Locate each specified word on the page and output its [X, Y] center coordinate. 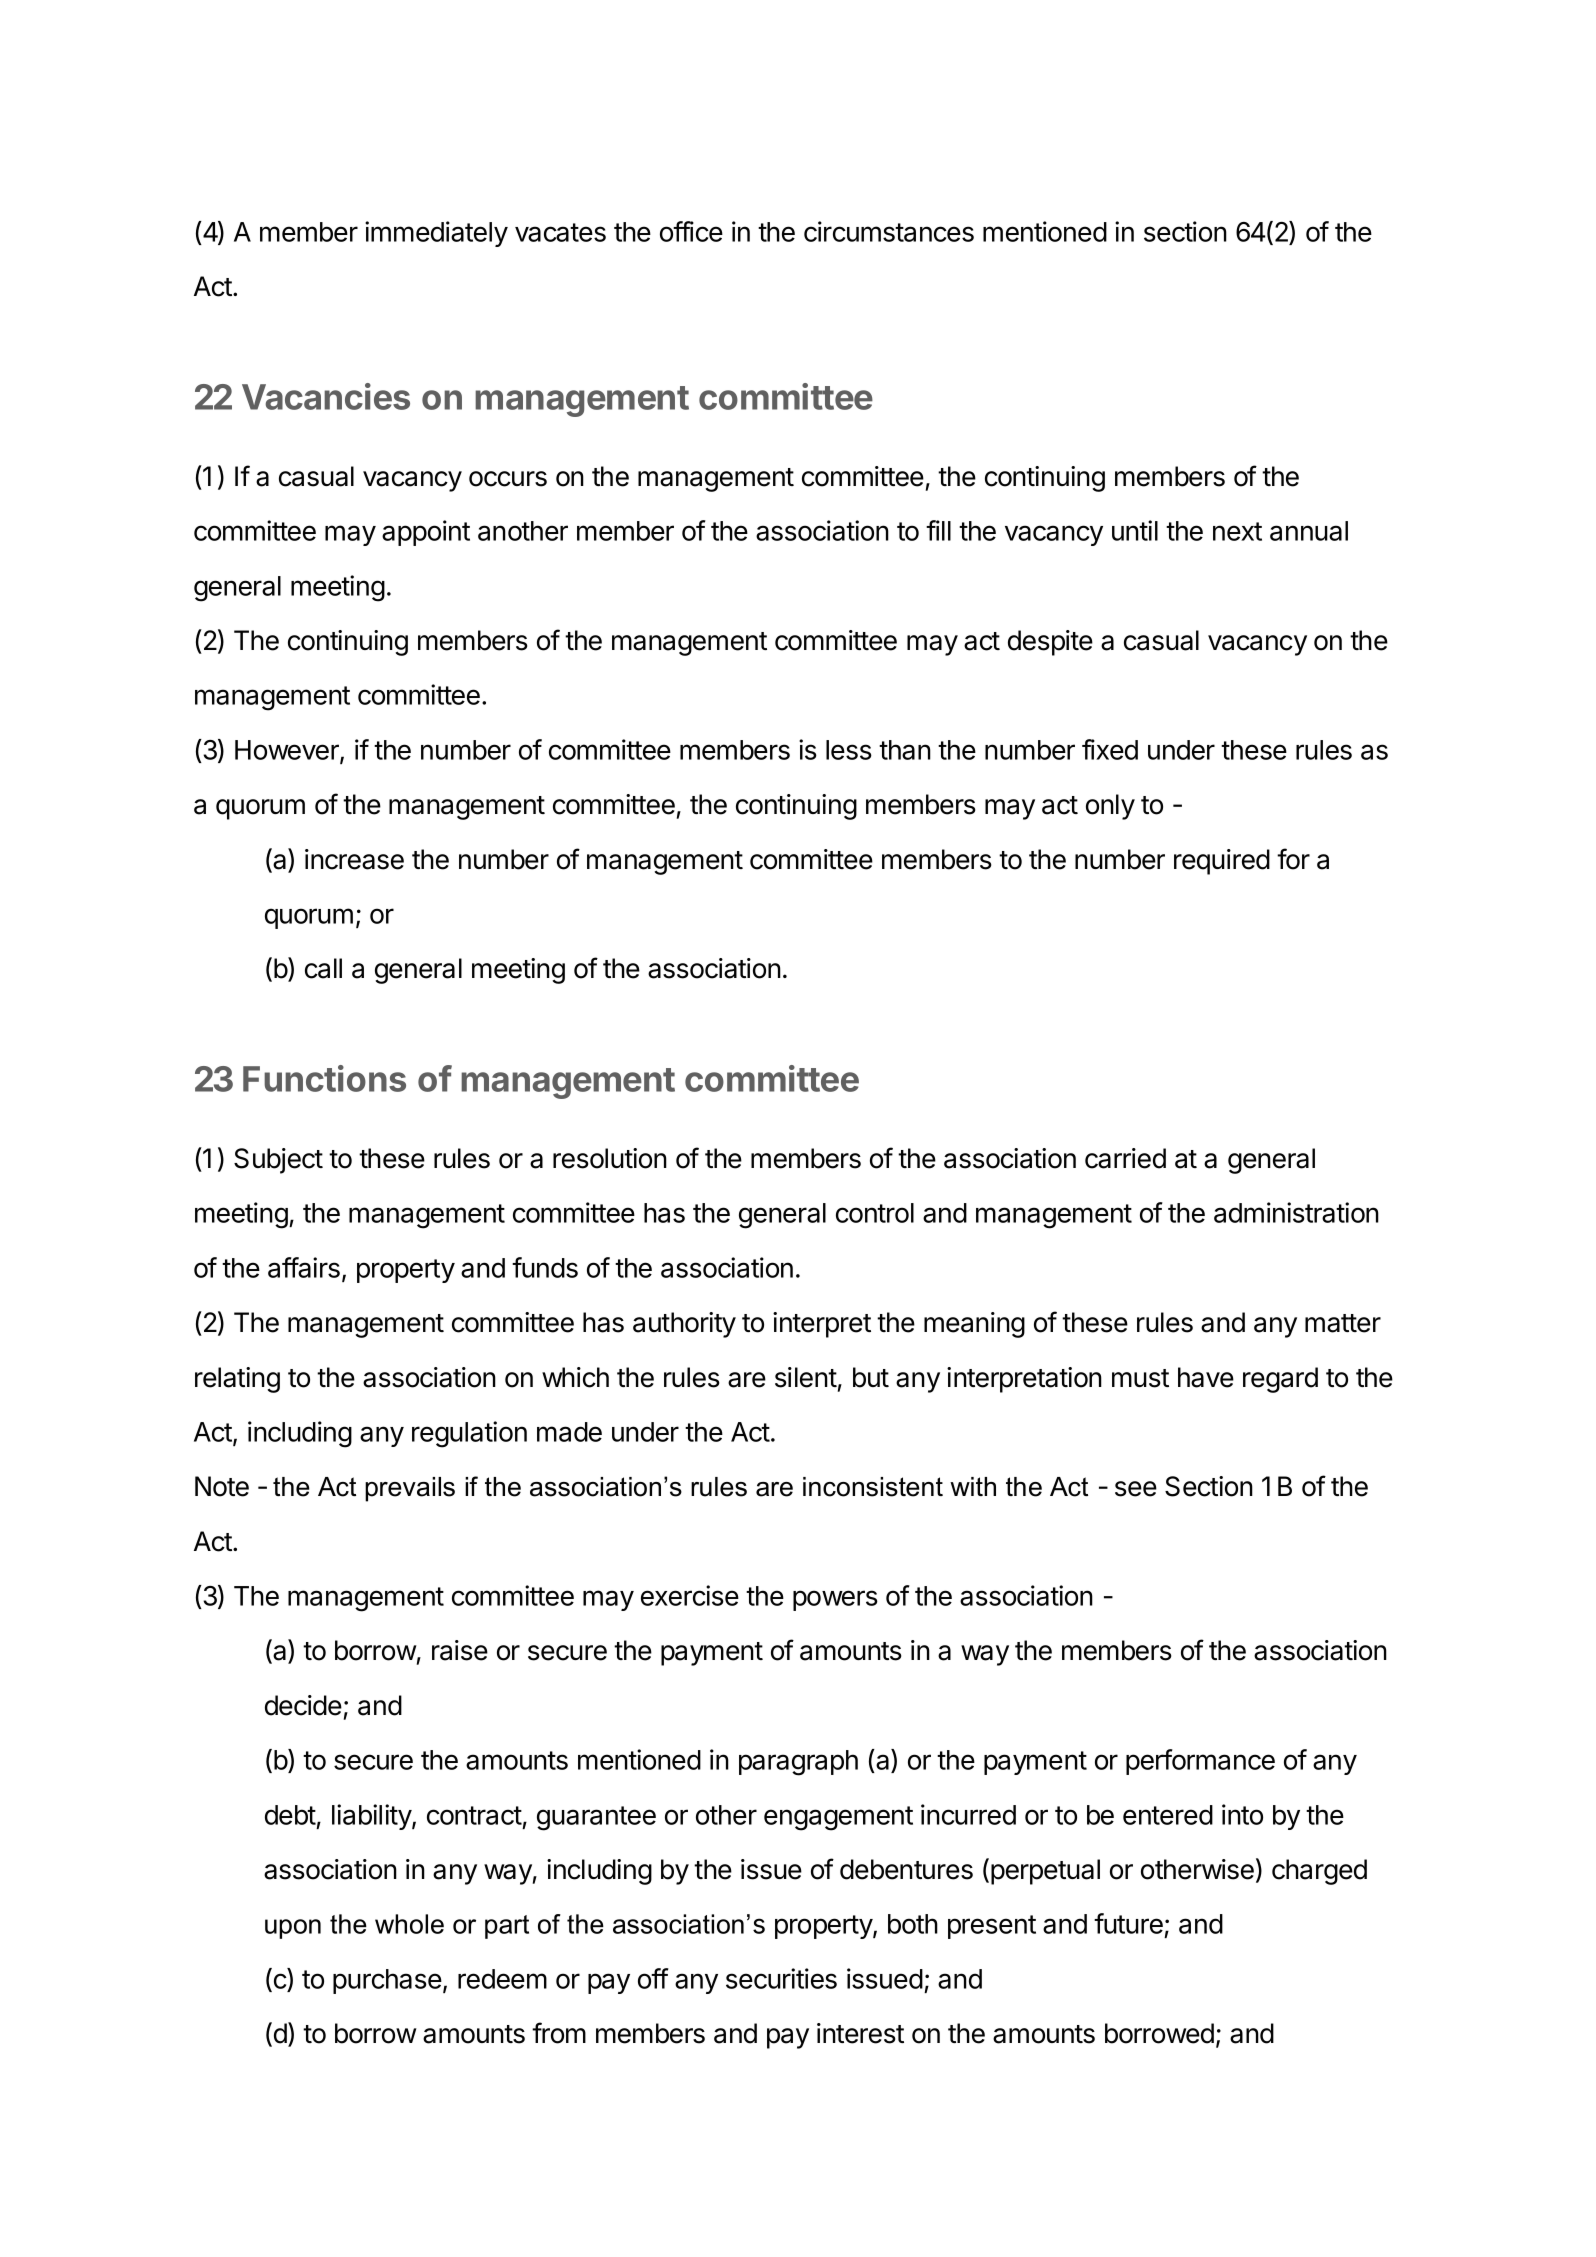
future [1128, 1923]
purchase [387, 1981]
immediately [436, 234]
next [1237, 531]
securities [781, 1978]
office [691, 231]
